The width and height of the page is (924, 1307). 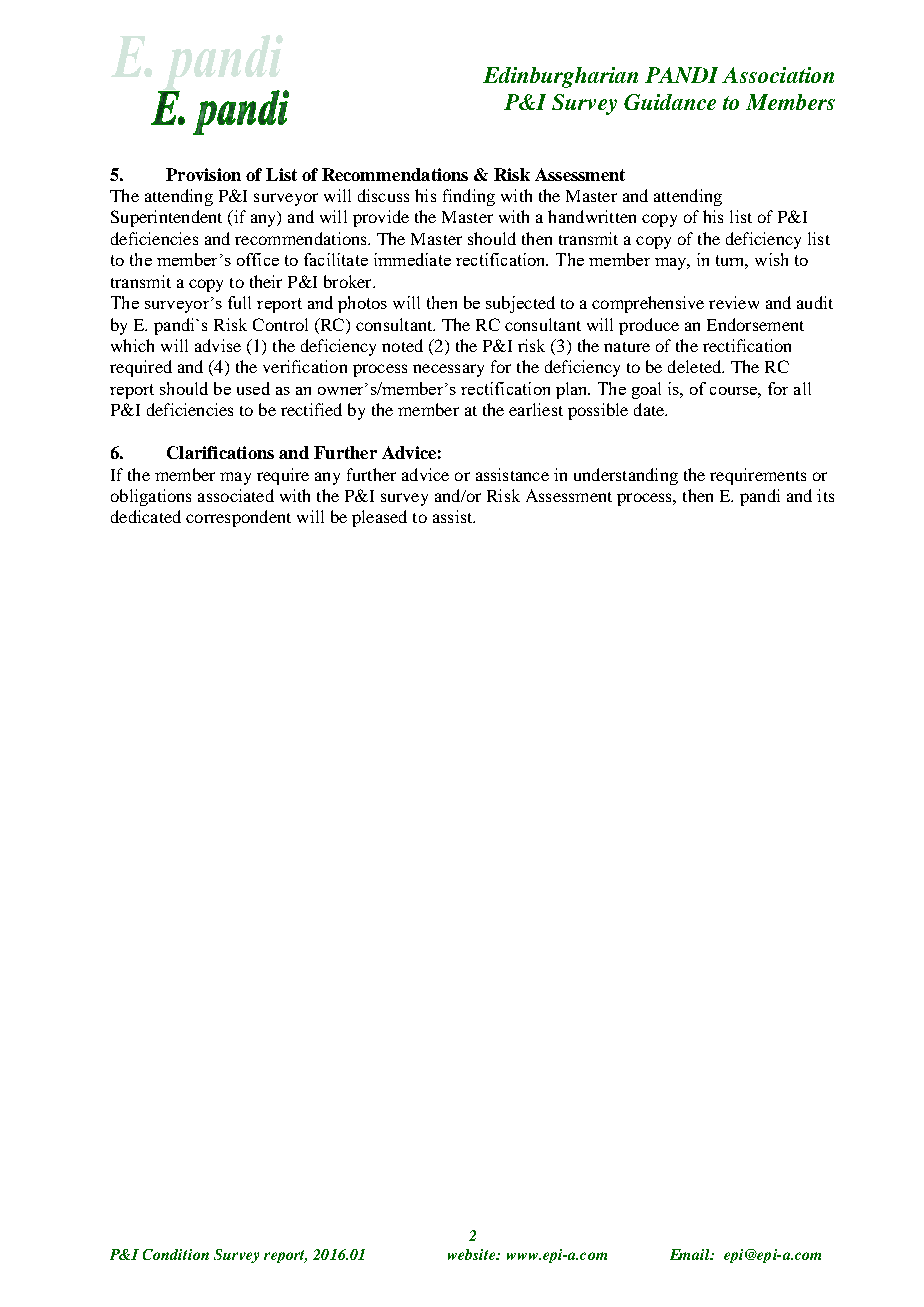 I want to click on understanding, so click(x=626, y=476).
